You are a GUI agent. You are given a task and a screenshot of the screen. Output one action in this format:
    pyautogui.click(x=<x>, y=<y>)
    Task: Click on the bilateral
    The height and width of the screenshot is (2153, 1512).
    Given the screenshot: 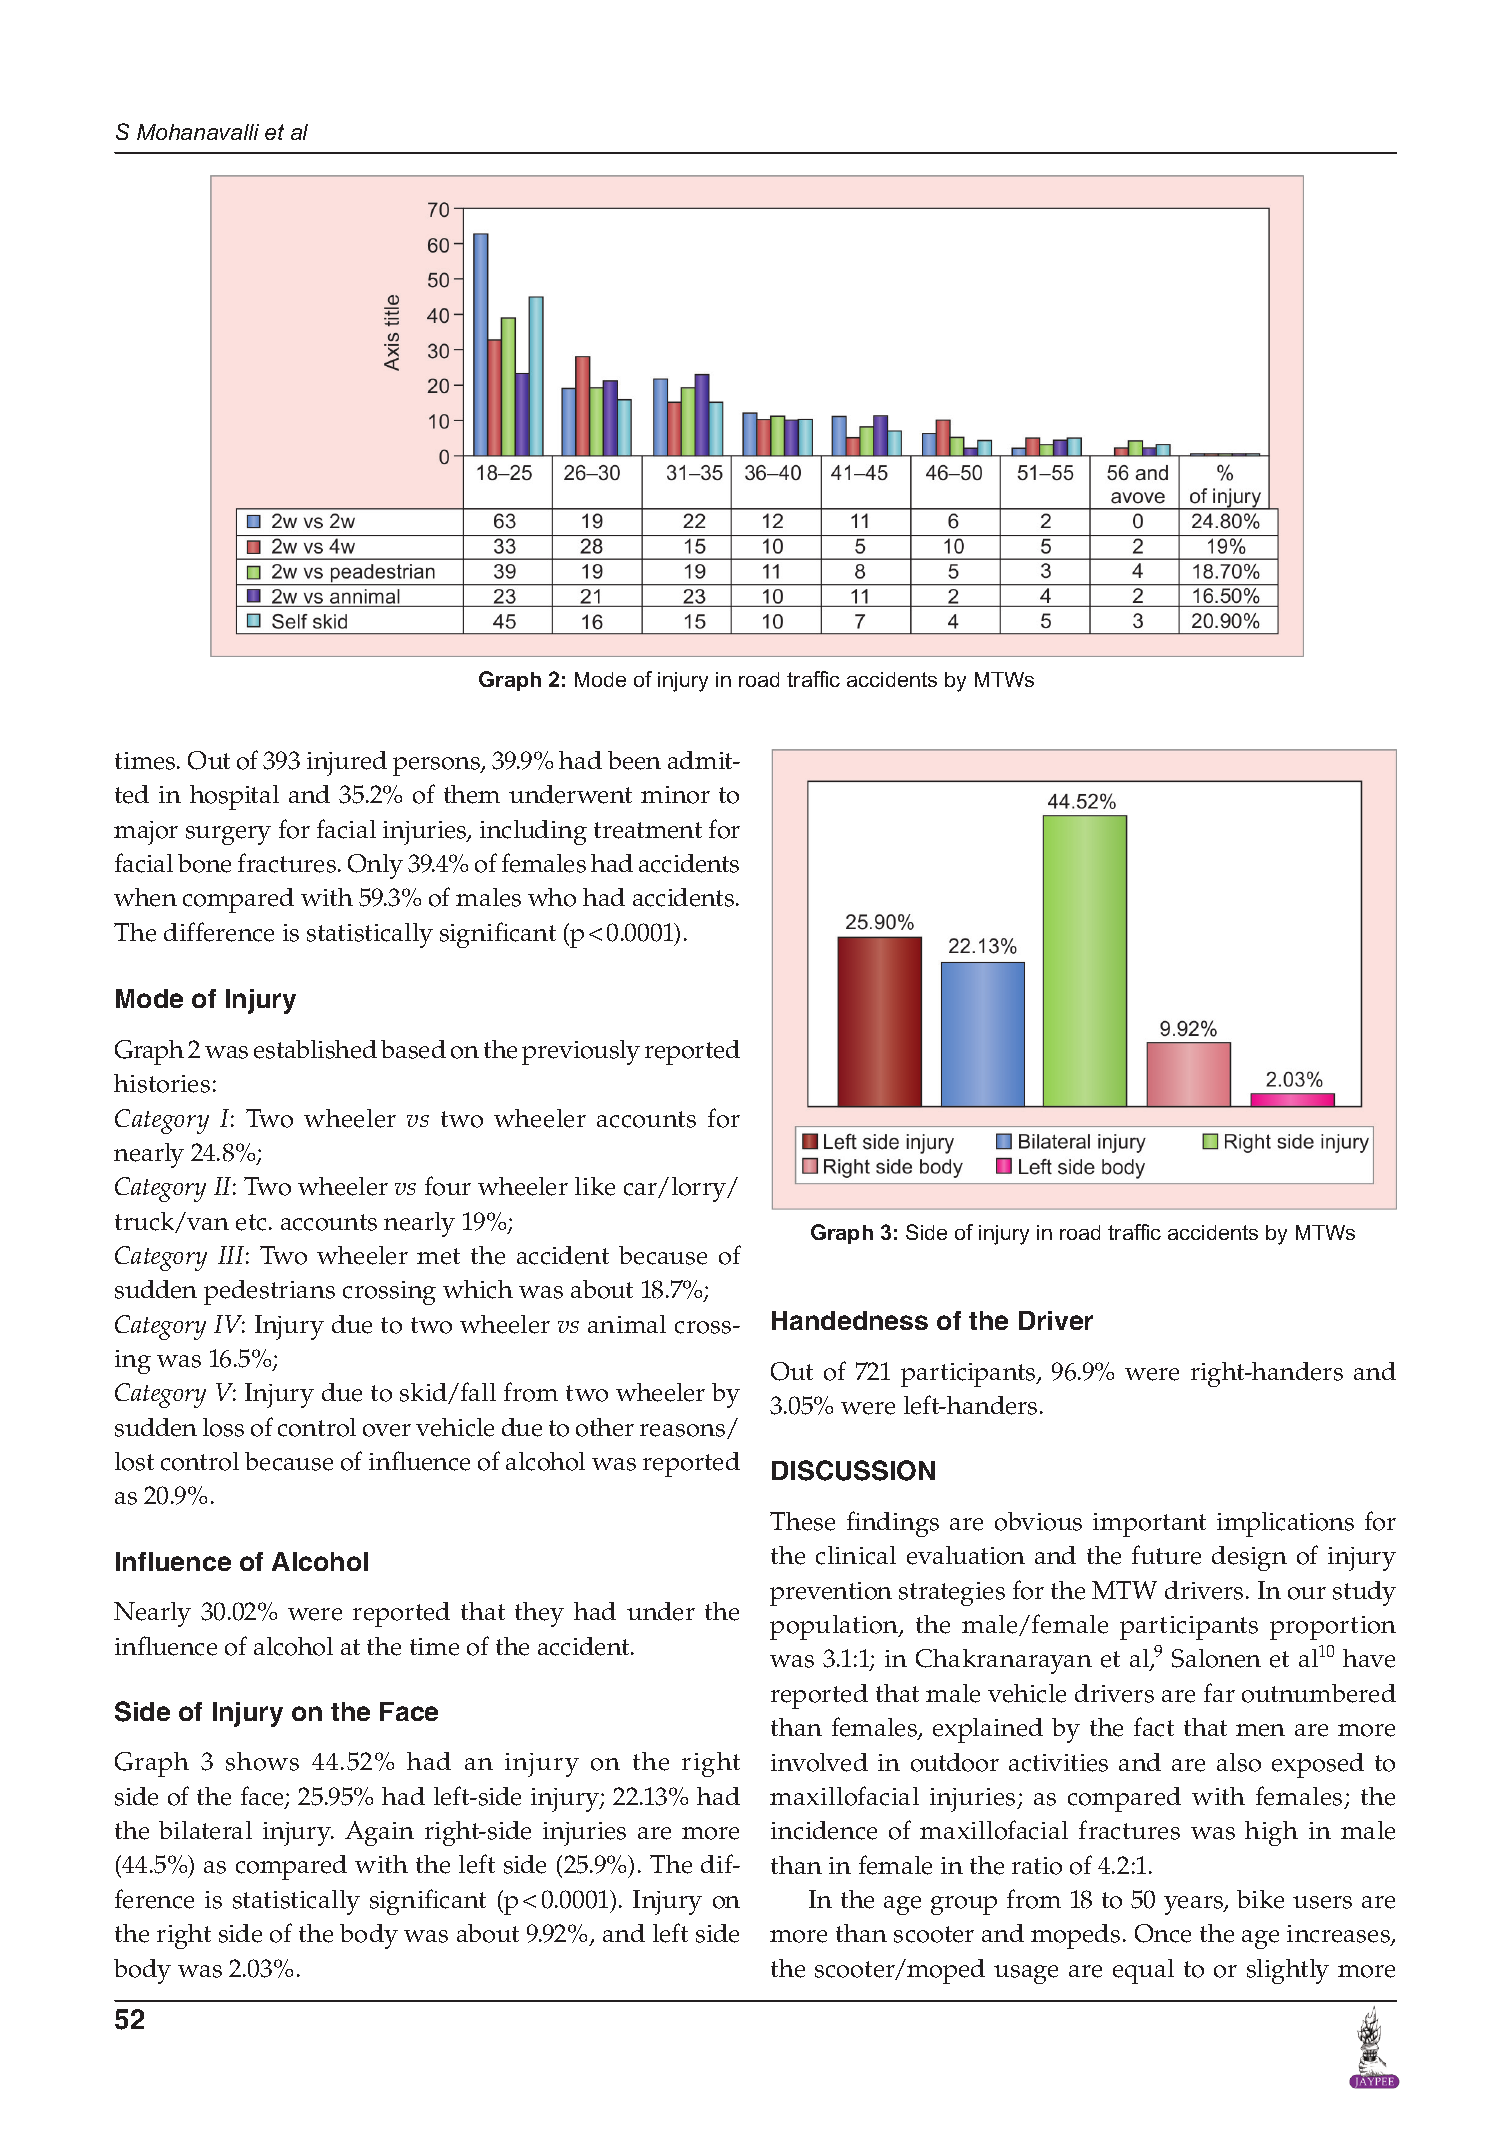 What is the action you would take?
    pyautogui.click(x=205, y=1830)
